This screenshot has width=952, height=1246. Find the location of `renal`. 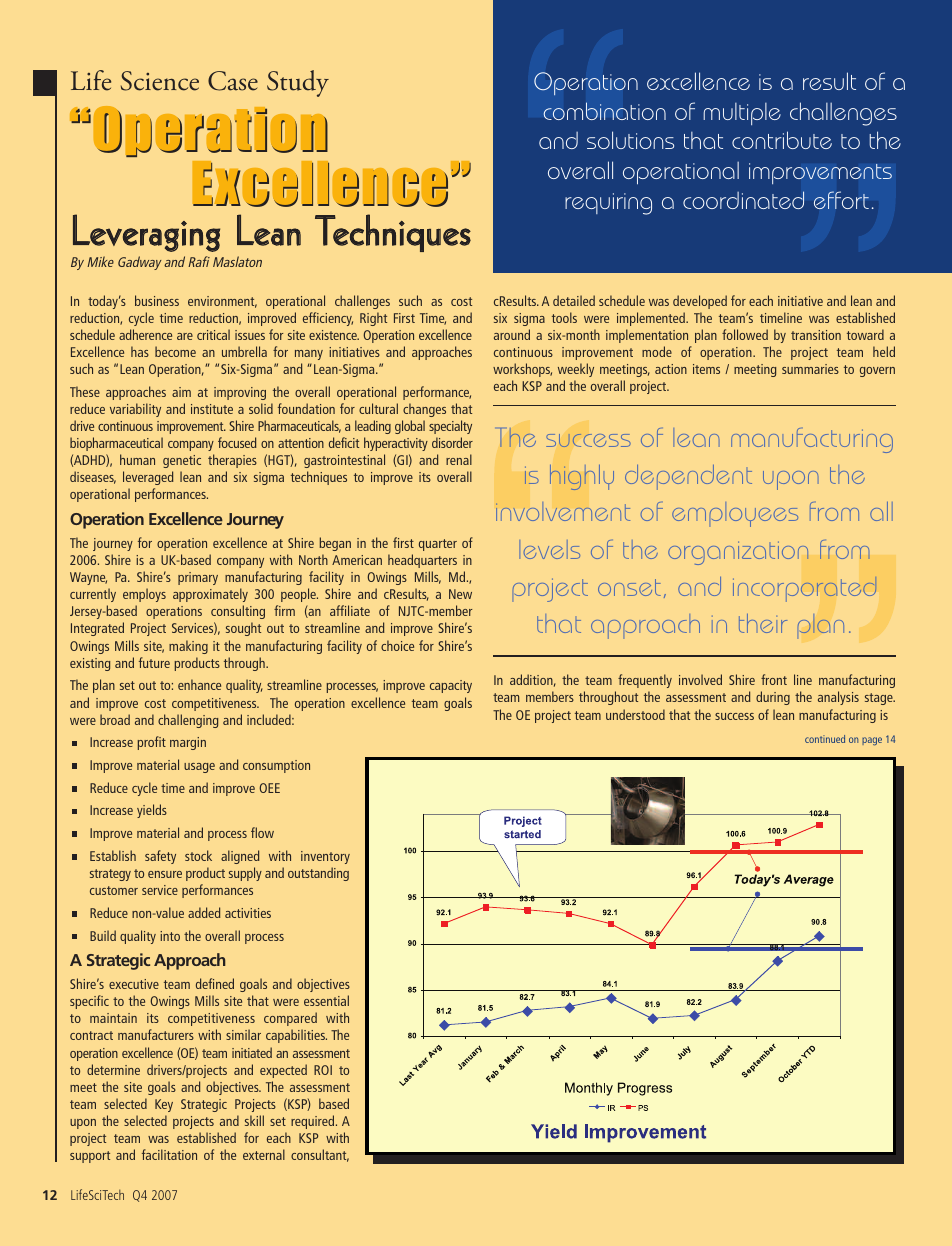

renal is located at coordinates (459, 459).
